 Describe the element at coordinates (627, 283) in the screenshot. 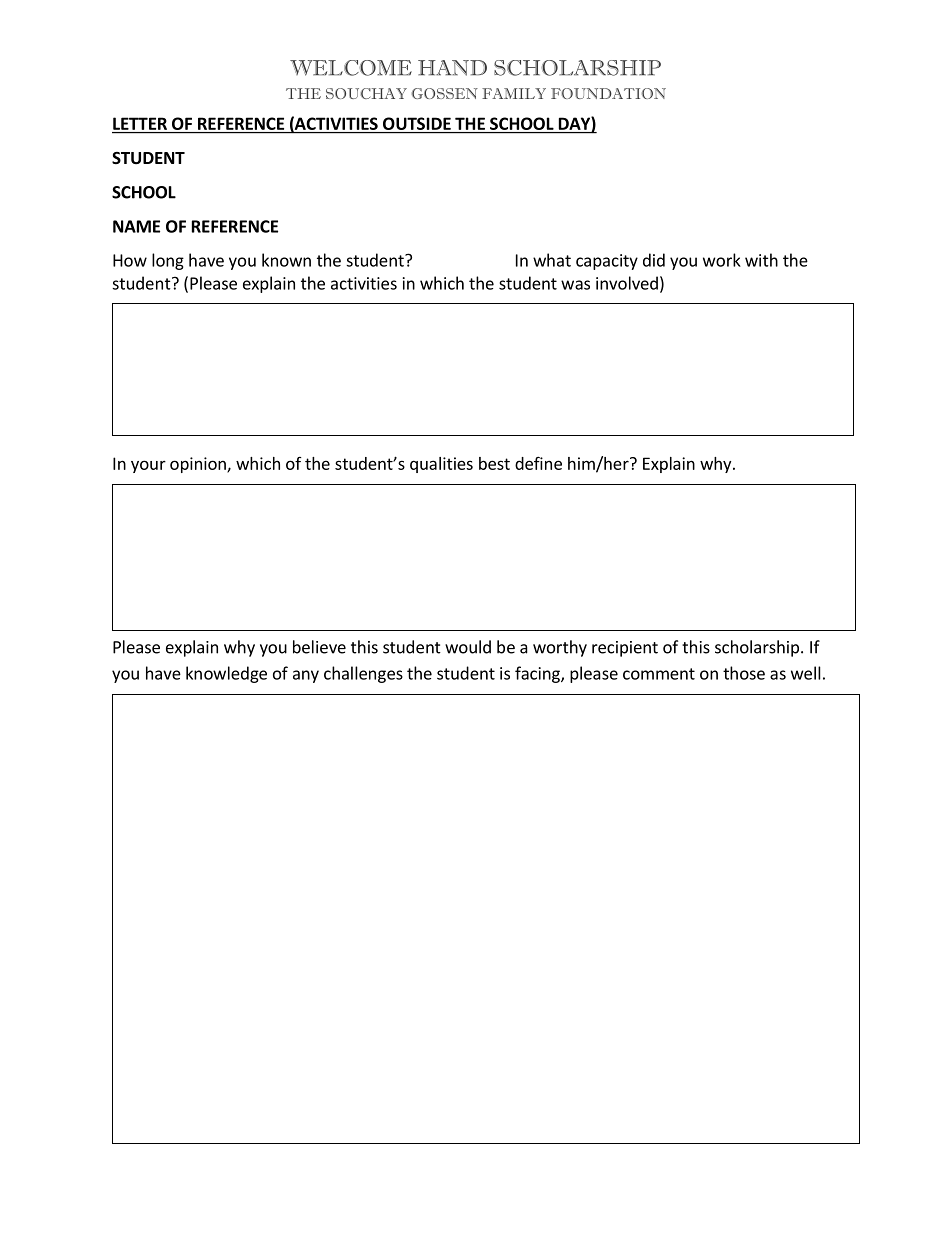

I see `involved` at that location.
